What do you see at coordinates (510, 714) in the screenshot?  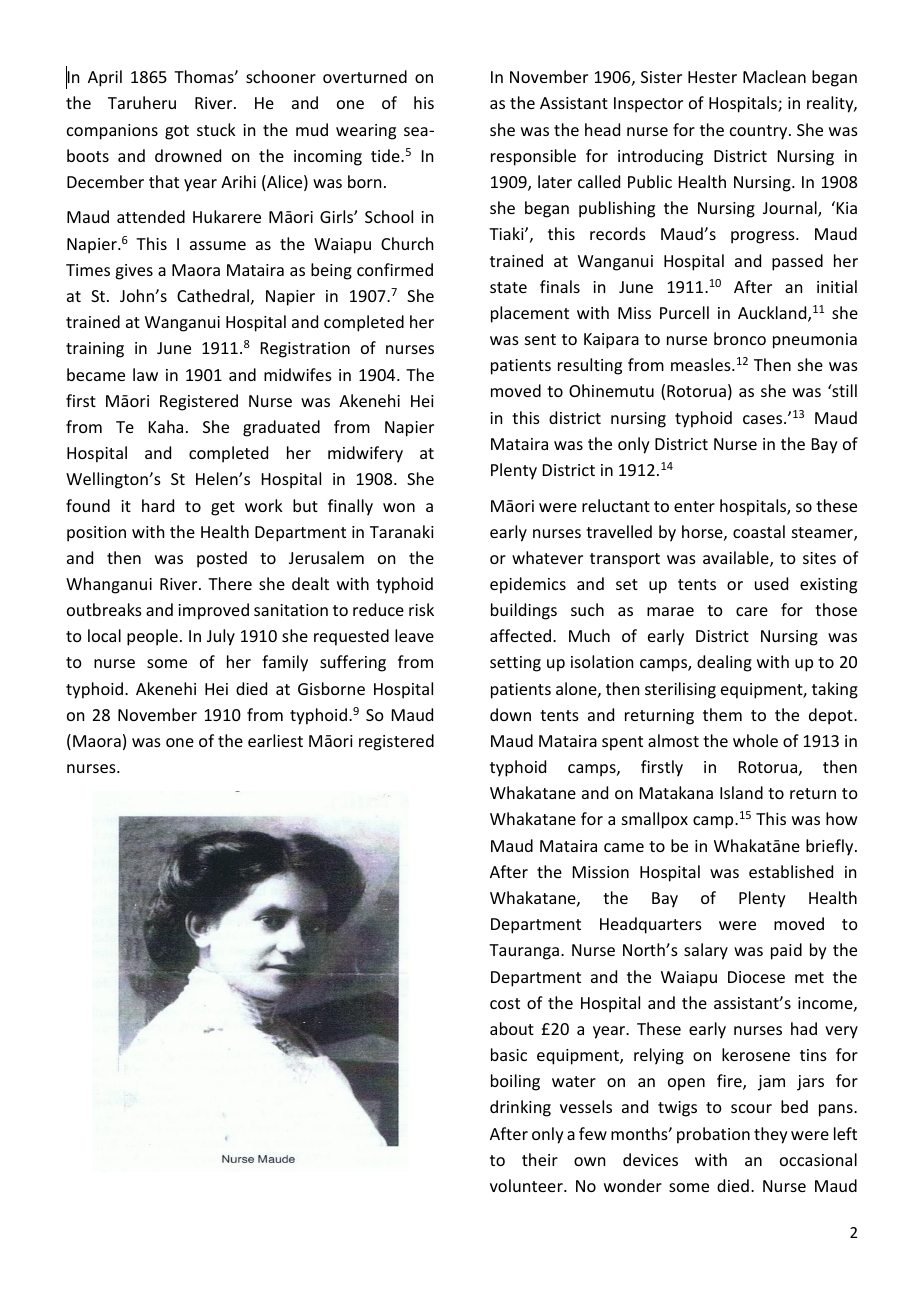 I see `down` at bounding box center [510, 714].
